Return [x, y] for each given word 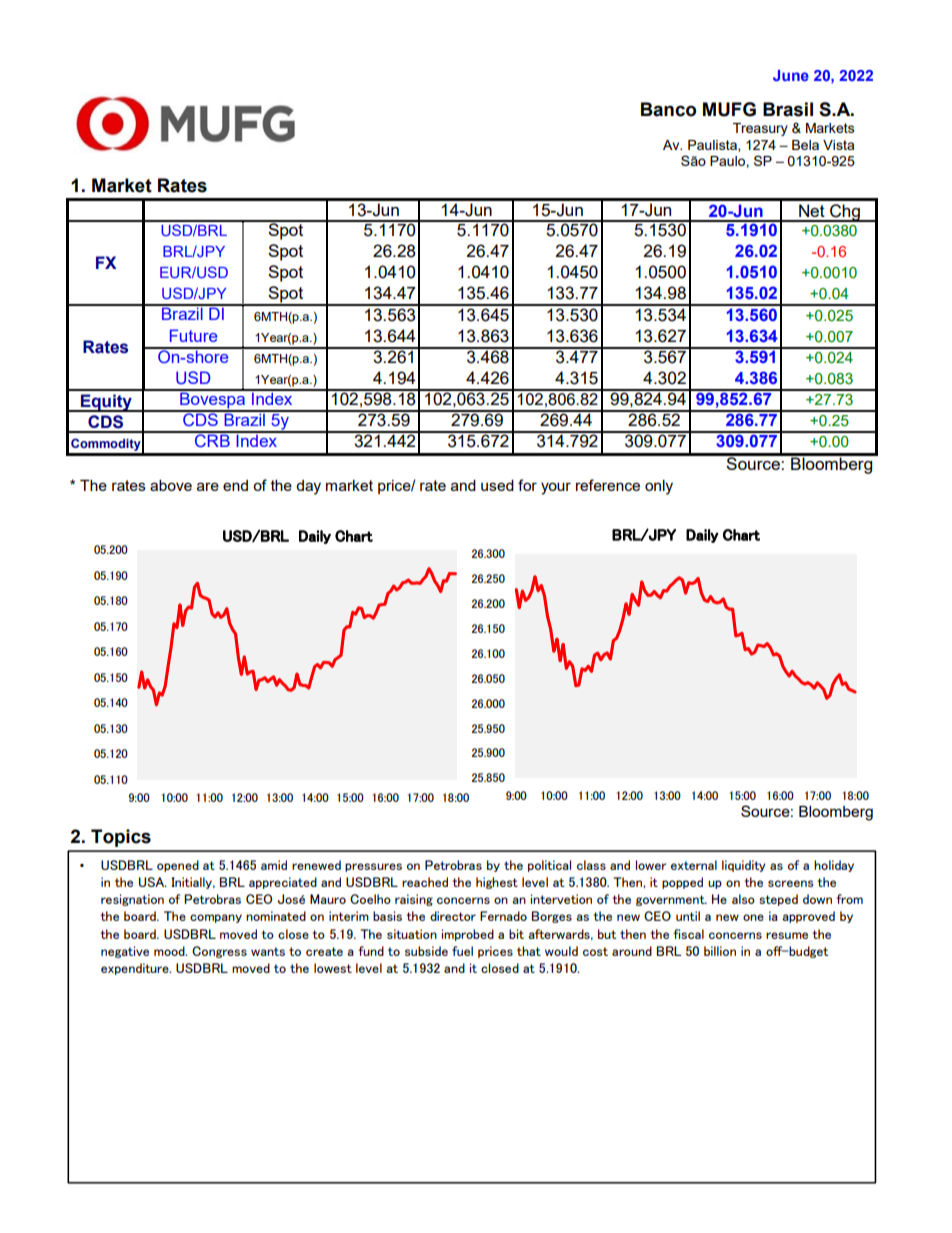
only [659, 487]
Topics [121, 838]
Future [194, 335]
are [208, 486]
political [549, 866]
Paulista [713, 146]
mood [170, 951]
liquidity [744, 866]
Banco [668, 109]
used [497, 485]
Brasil [788, 109]
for [527, 485]
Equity [106, 403]
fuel [462, 951]
